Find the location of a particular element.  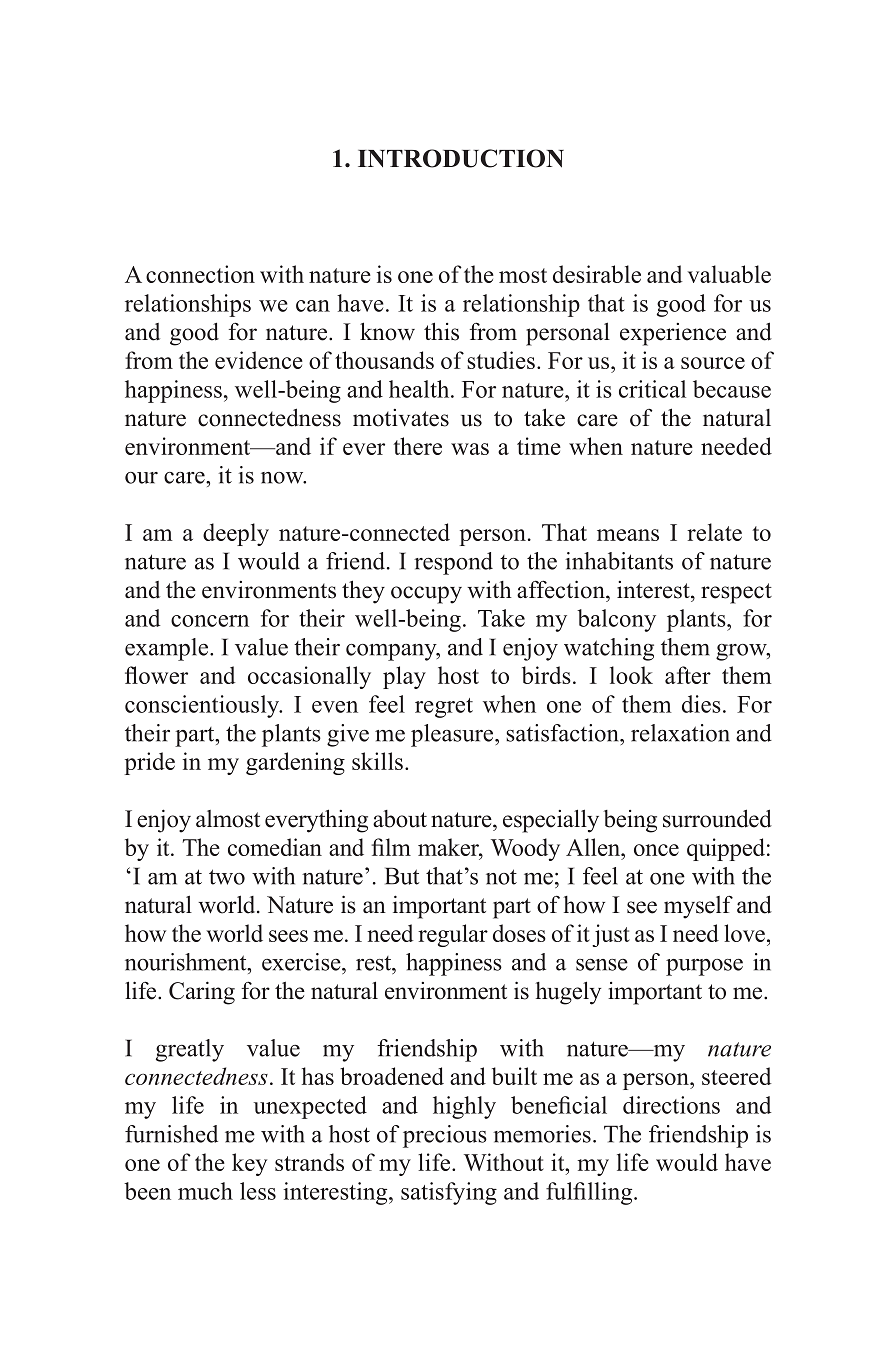

two is located at coordinates (227, 877).
